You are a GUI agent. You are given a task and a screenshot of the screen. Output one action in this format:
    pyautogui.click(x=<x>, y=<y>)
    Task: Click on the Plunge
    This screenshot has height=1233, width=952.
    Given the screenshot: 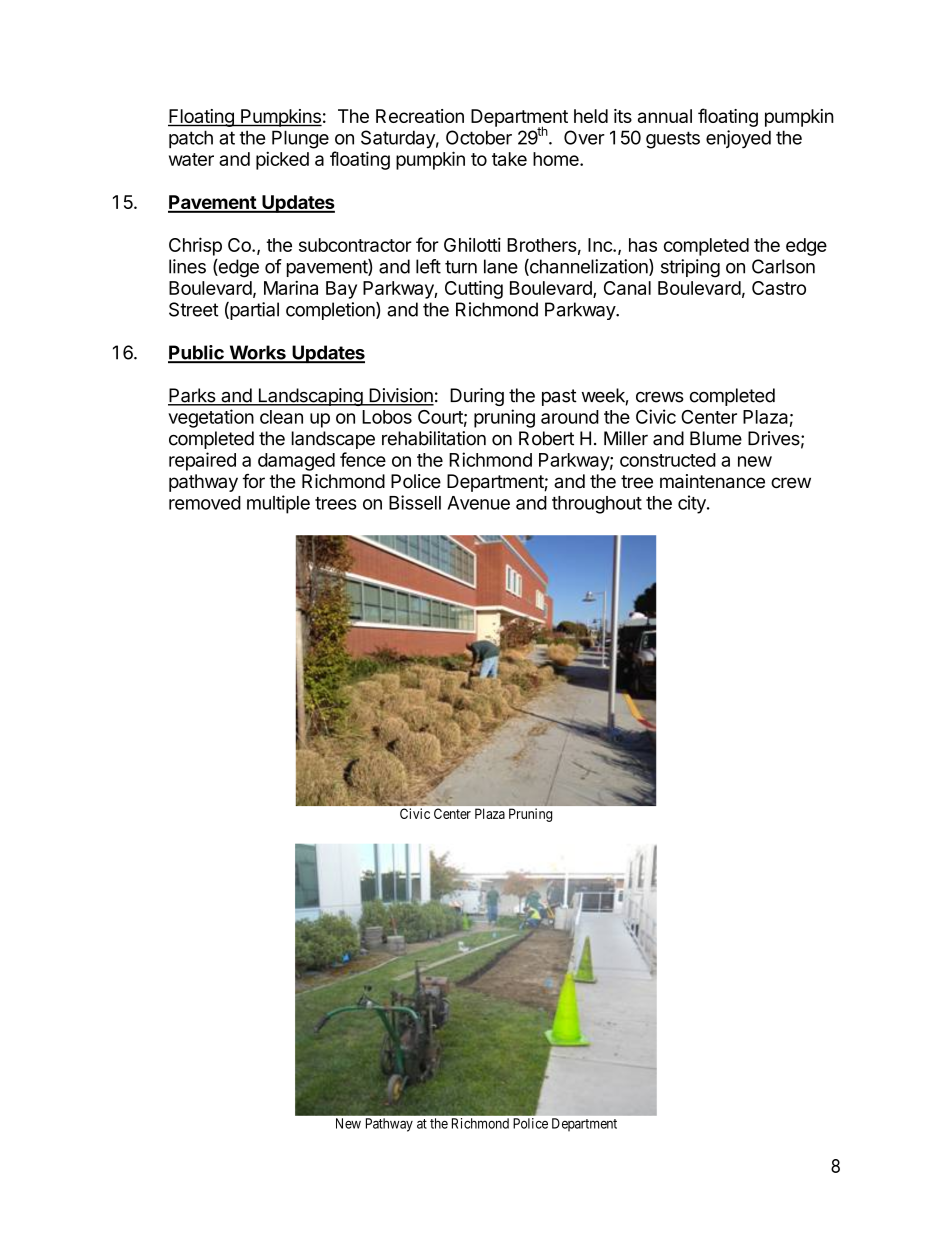 What is the action you would take?
    pyautogui.click(x=300, y=139)
